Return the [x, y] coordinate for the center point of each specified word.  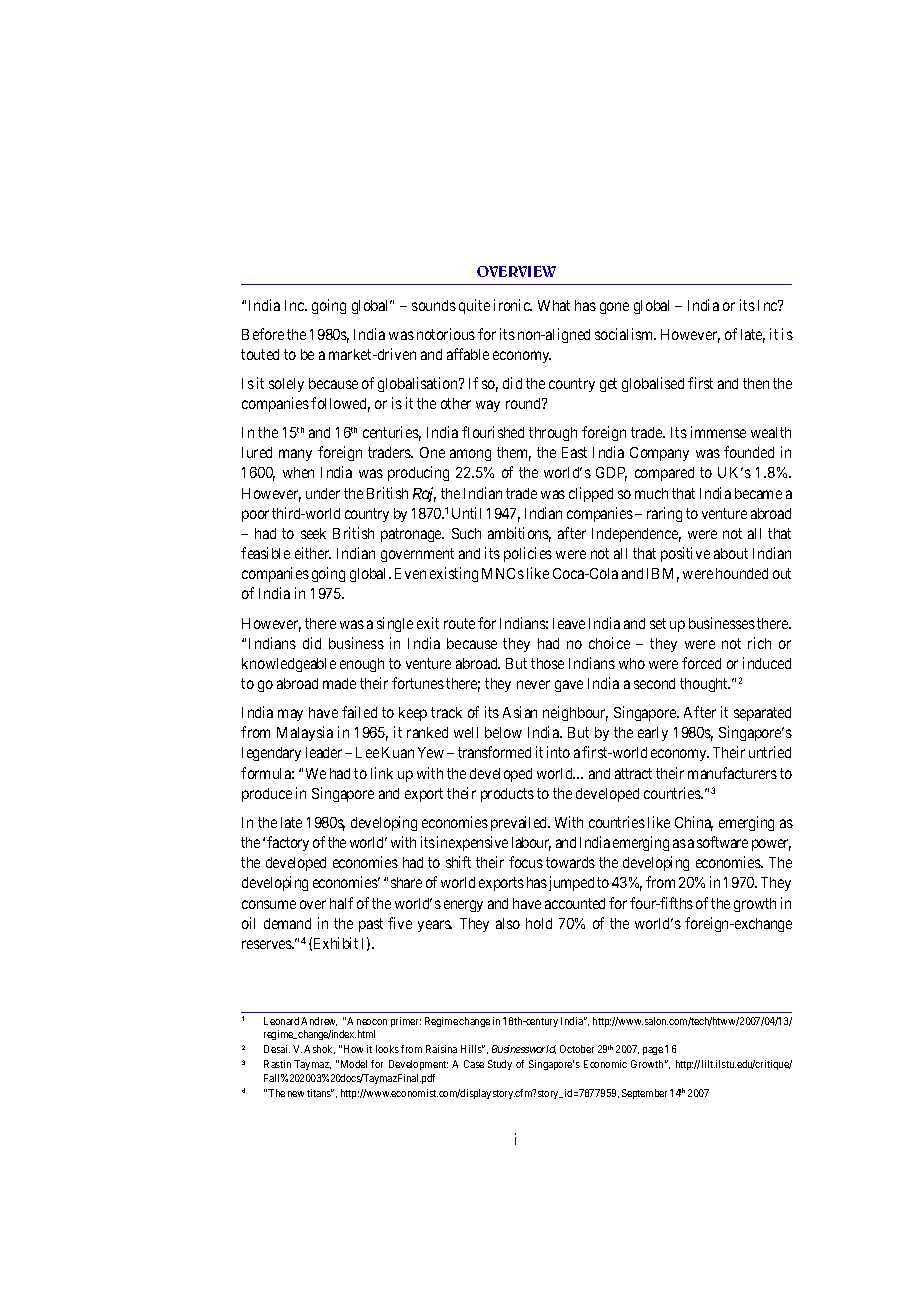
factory [288, 843]
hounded [742, 573]
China [694, 823]
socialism [625, 334]
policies [528, 554]
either [313, 553]
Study [500, 1065]
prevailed [520, 823]
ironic [513, 305]
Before [263, 334]
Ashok [319, 1049]
